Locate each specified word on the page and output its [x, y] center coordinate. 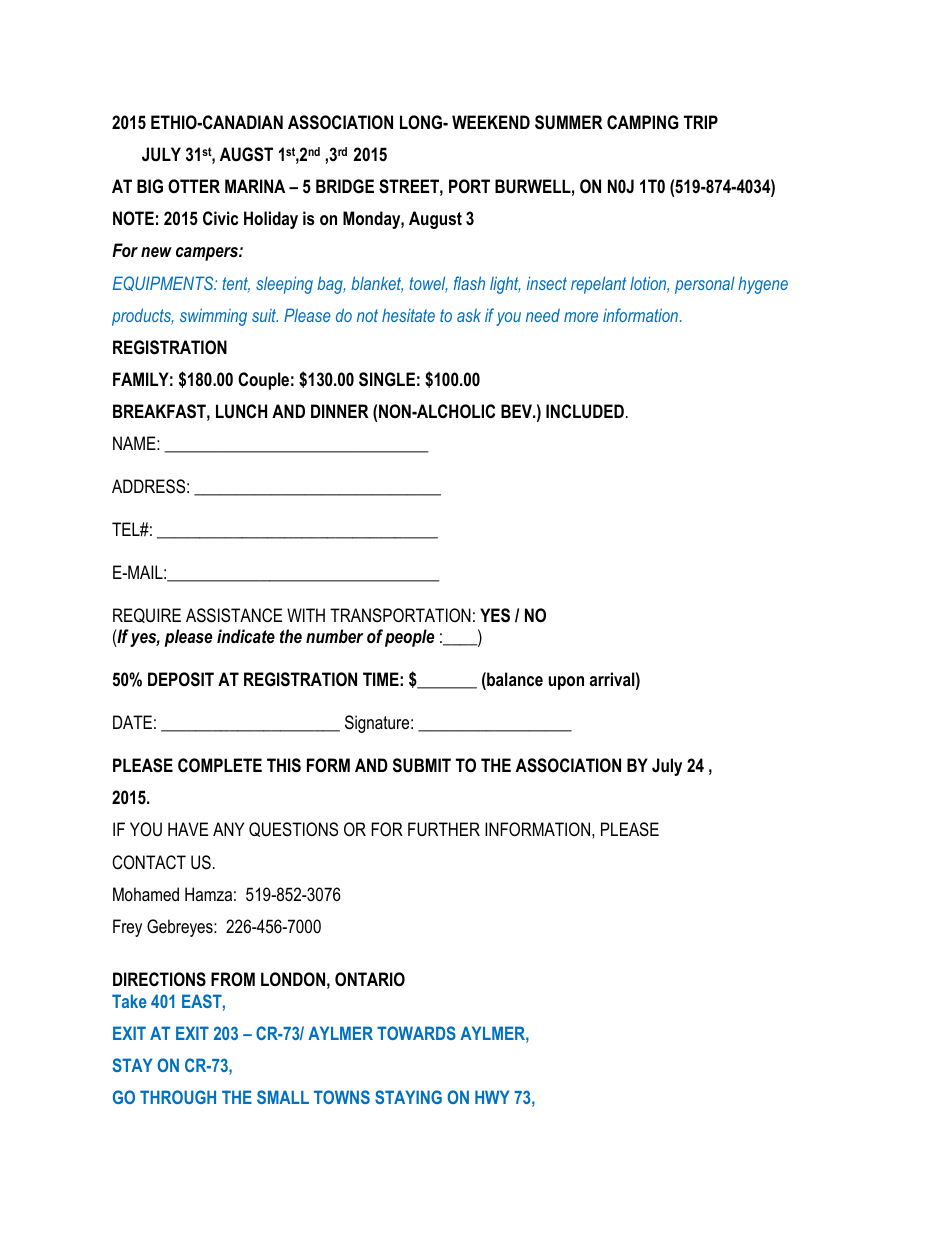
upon [566, 683]
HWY [492, 1097]
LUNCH [241, 411]
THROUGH [178, 1097]
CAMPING [643, 122]
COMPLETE [220, 765]
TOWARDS [416, 1033]
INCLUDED [585, 411]
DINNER [340, 411]
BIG [150, 186]
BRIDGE [345, 186]
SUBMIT [422, 765]
